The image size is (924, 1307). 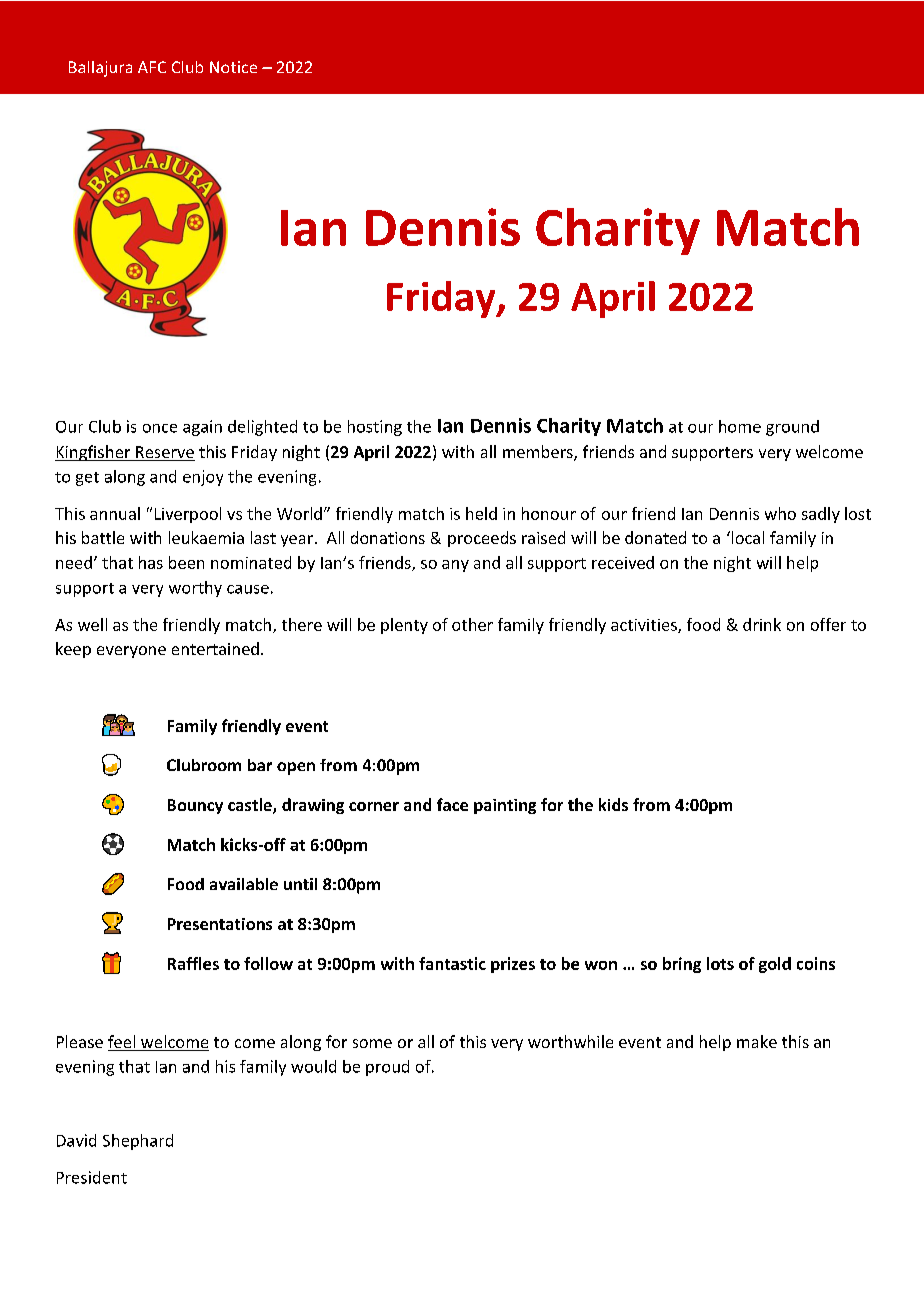 I want to click on worthy, so click(x=195, y=589).
